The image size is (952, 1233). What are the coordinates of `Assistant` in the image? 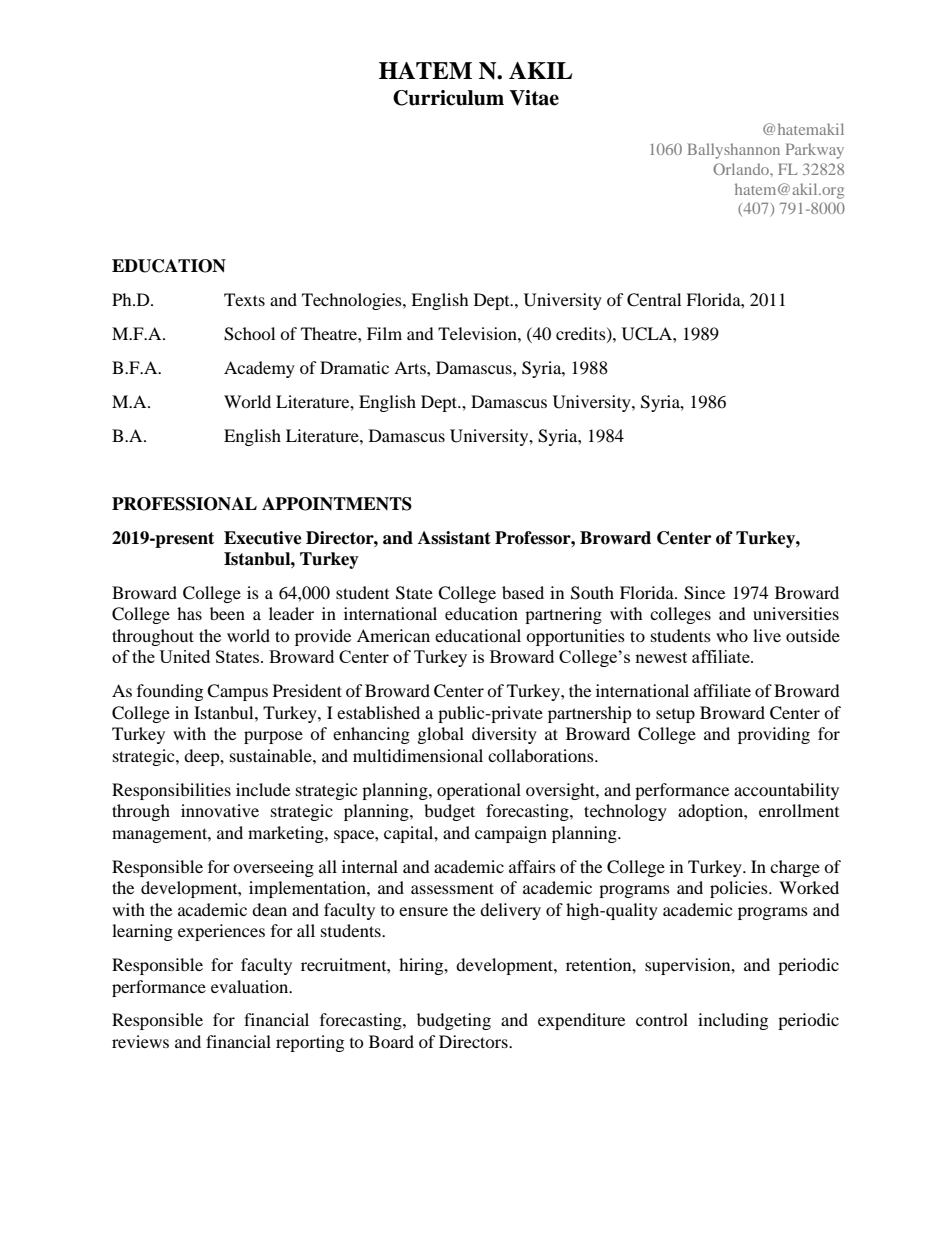 It's located at (454, 538).
